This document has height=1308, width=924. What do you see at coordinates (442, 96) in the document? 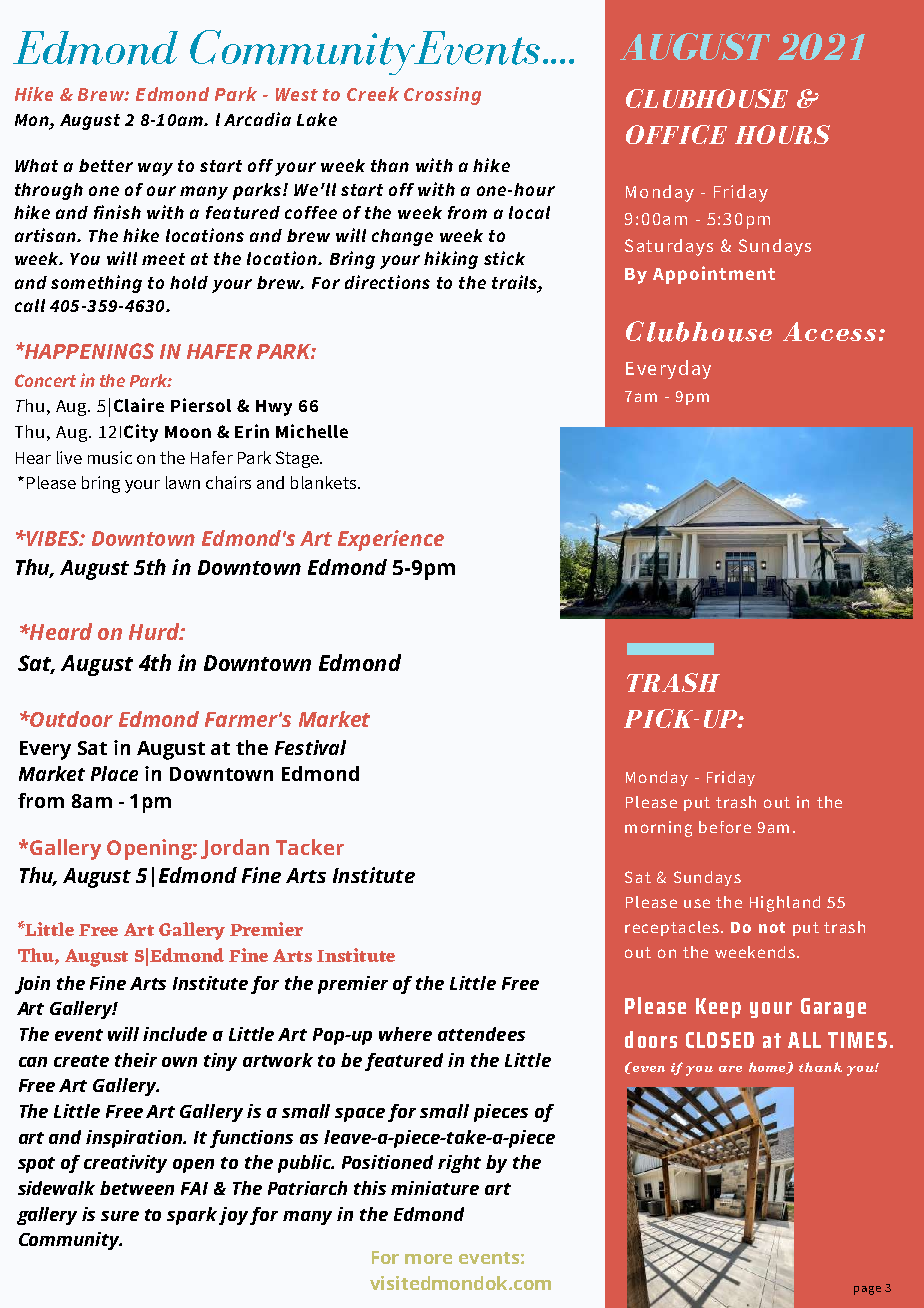
I see `Crossing` at bounding box center [442, 96].
